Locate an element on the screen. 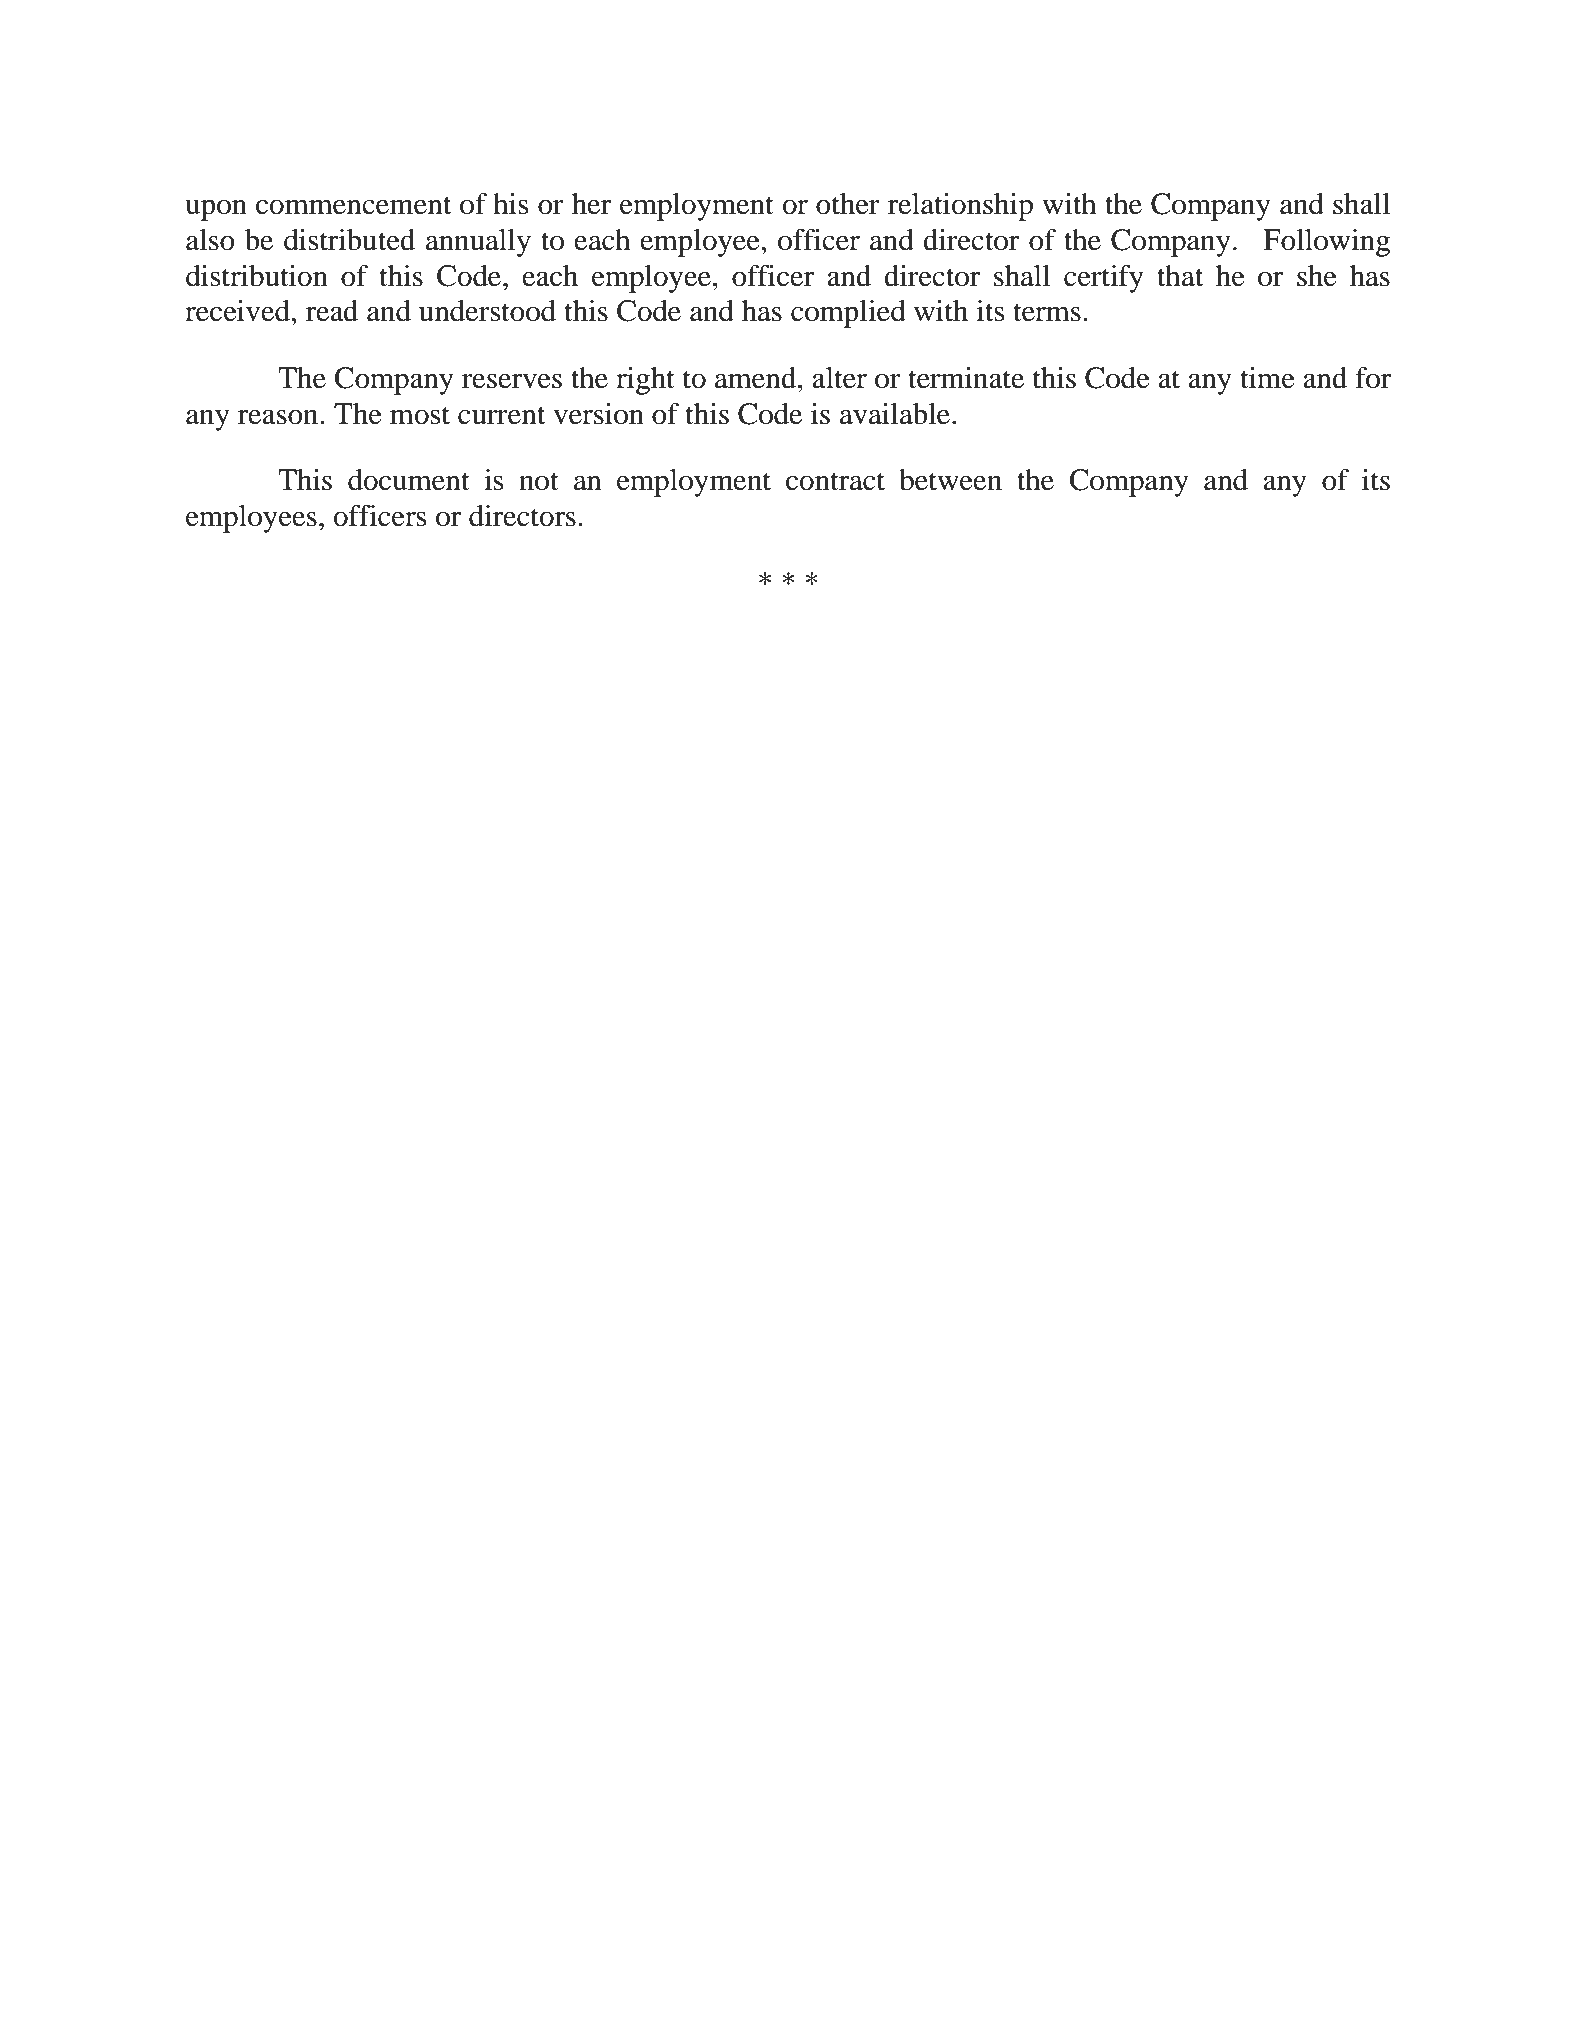 The width and height of the screenshot is (1577, 2041). amend is located at coordinates (757, 378).
